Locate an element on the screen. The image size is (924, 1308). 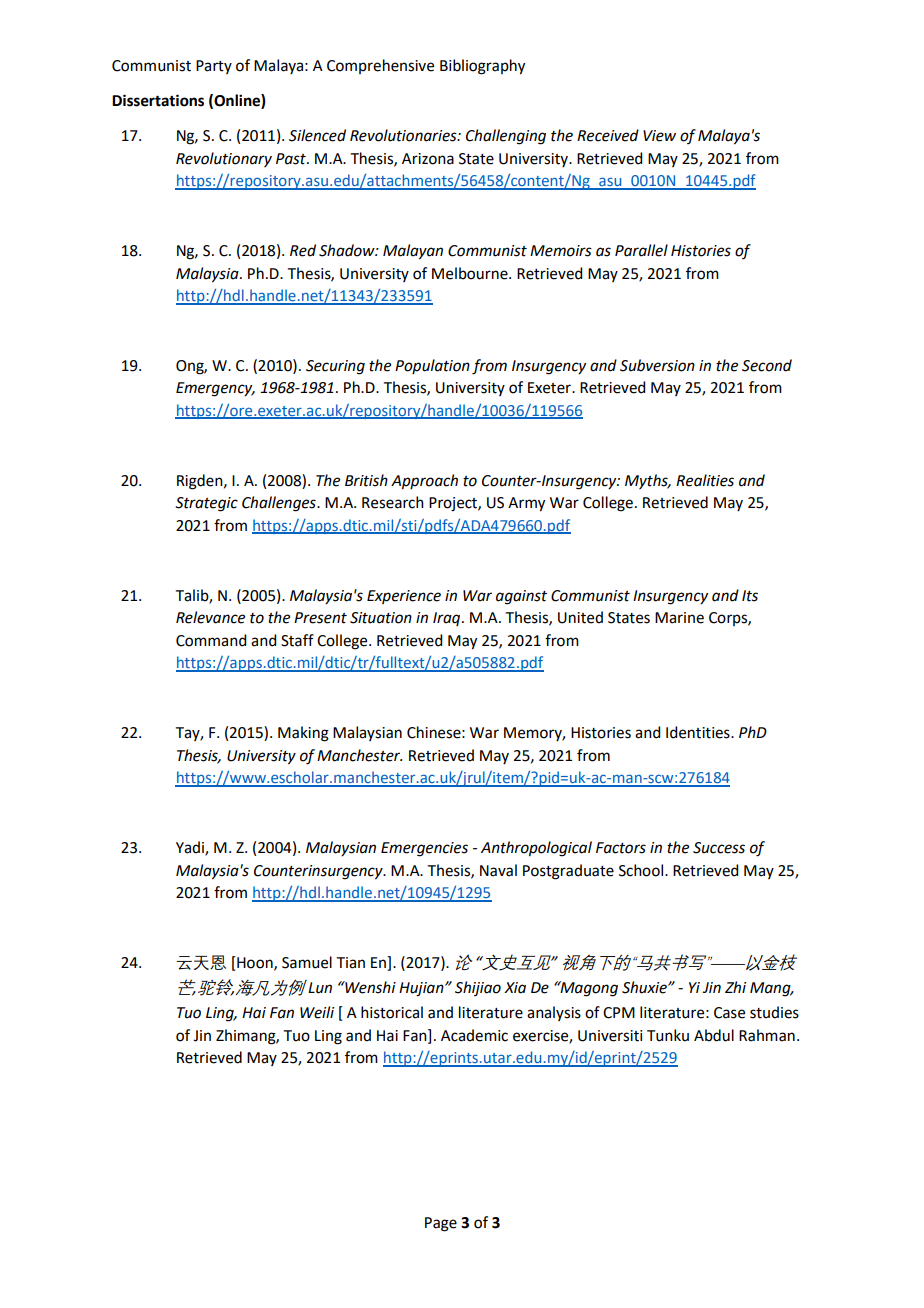
Marine is located at coordinates (679, 618).
